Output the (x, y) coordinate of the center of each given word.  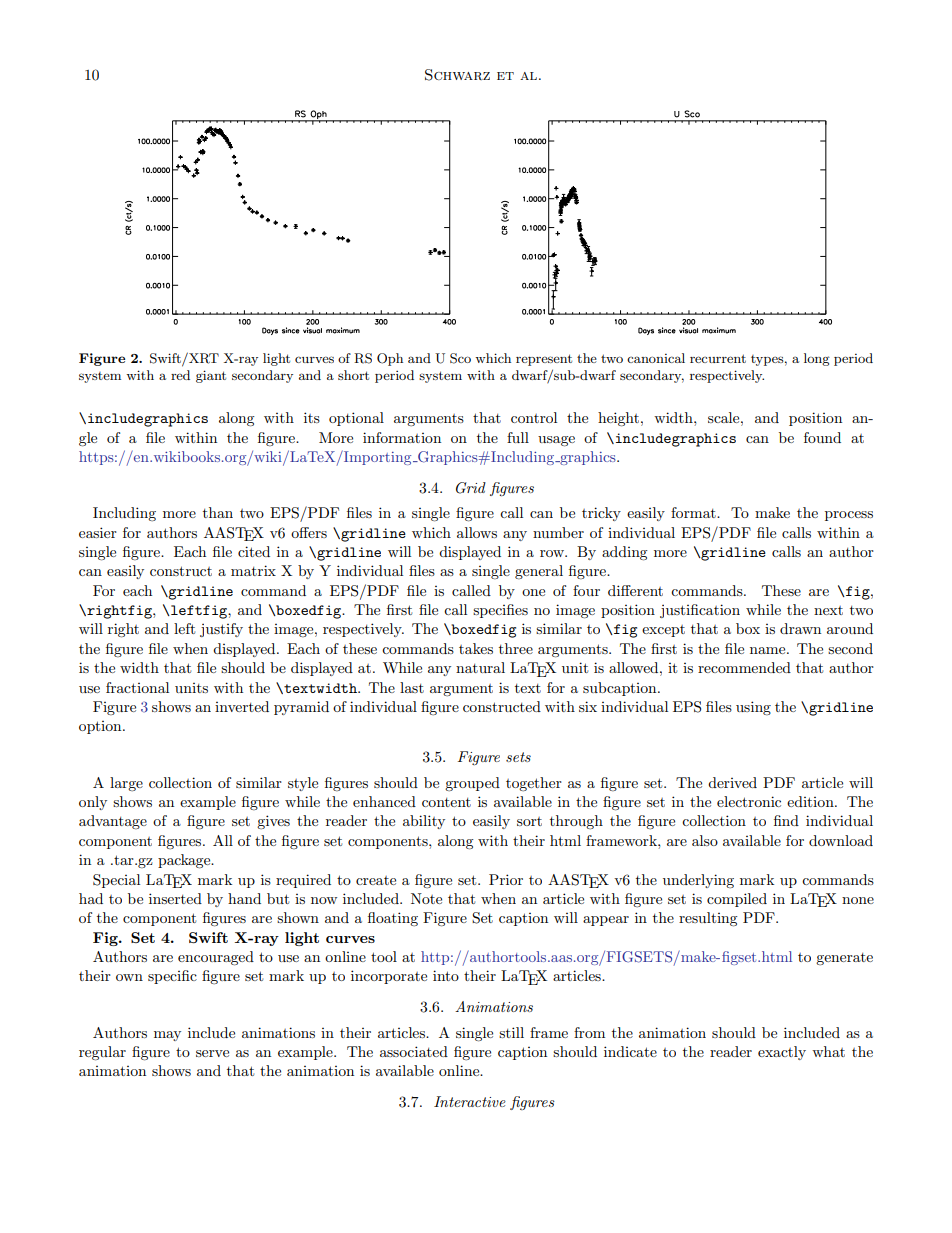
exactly (782, 1053)
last (412, 687)
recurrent (718, 358)
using (753, 708)
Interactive (470, 1101)
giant (211, 376)
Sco (460, 358)
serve (212, 1053)
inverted (242, 706)
